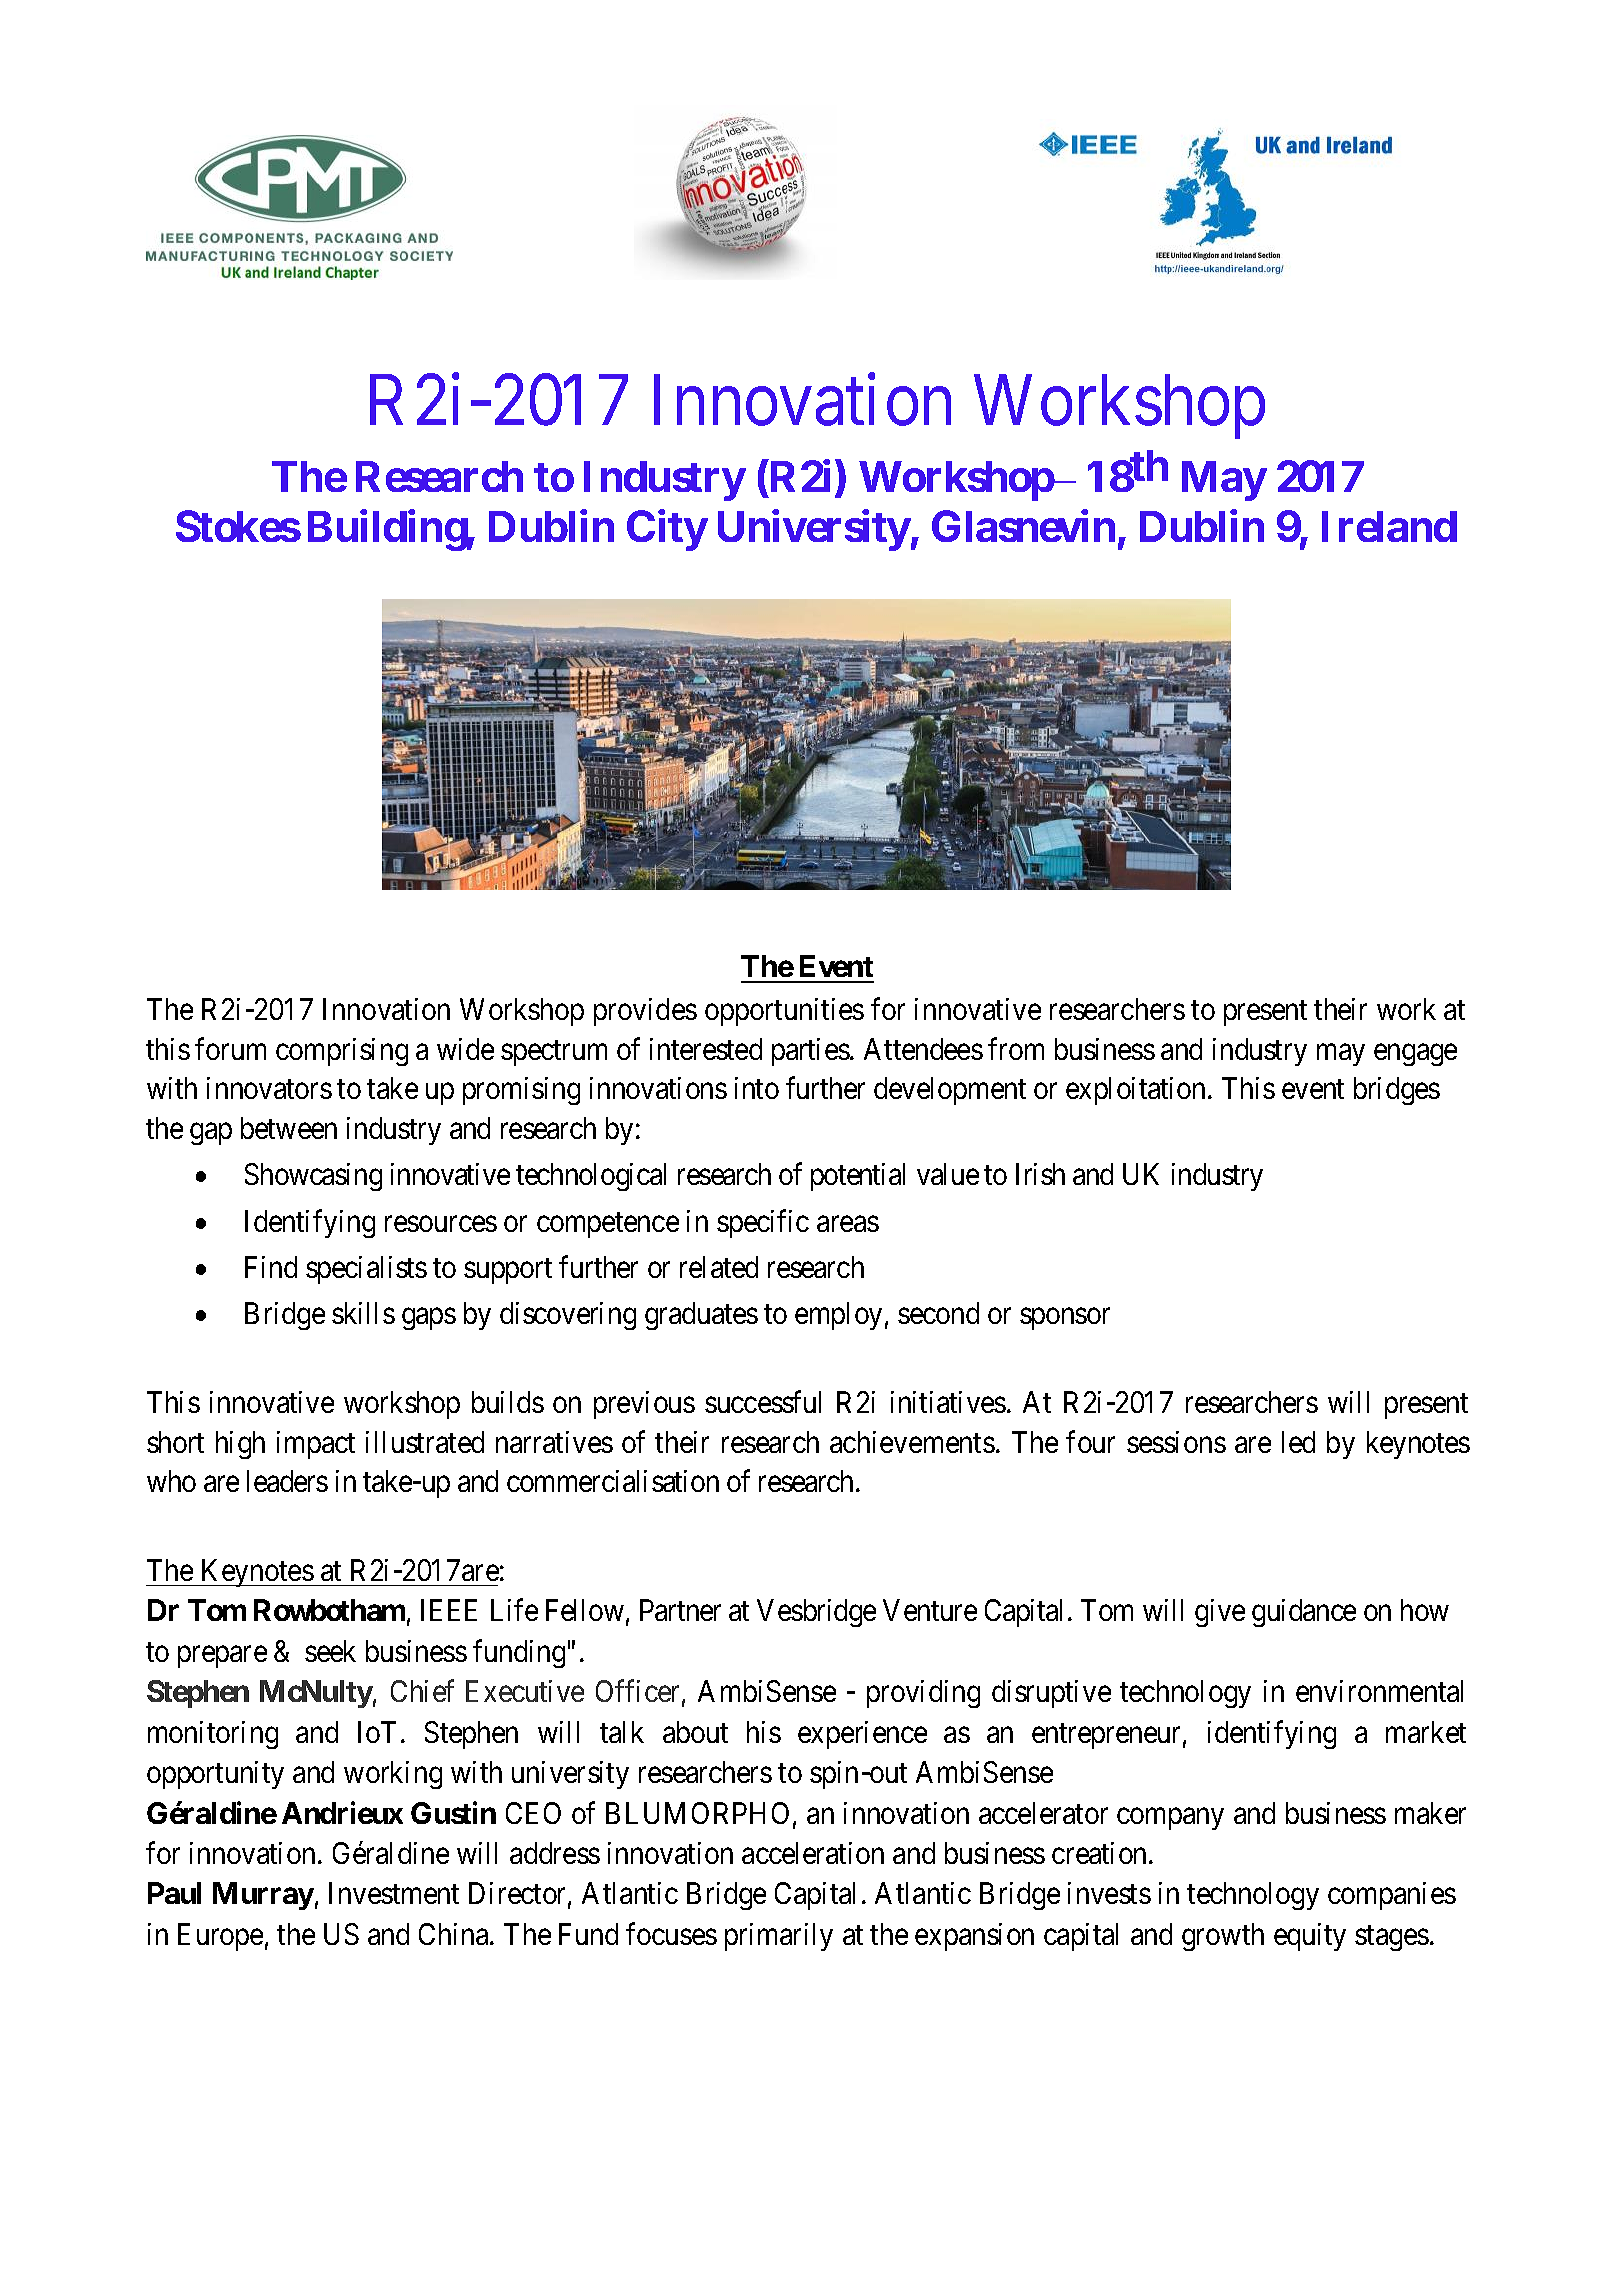  What do you see at coordinates (1135, 1091) in the page?
I see `exploitation` at bounding box center [1135, 1091].
